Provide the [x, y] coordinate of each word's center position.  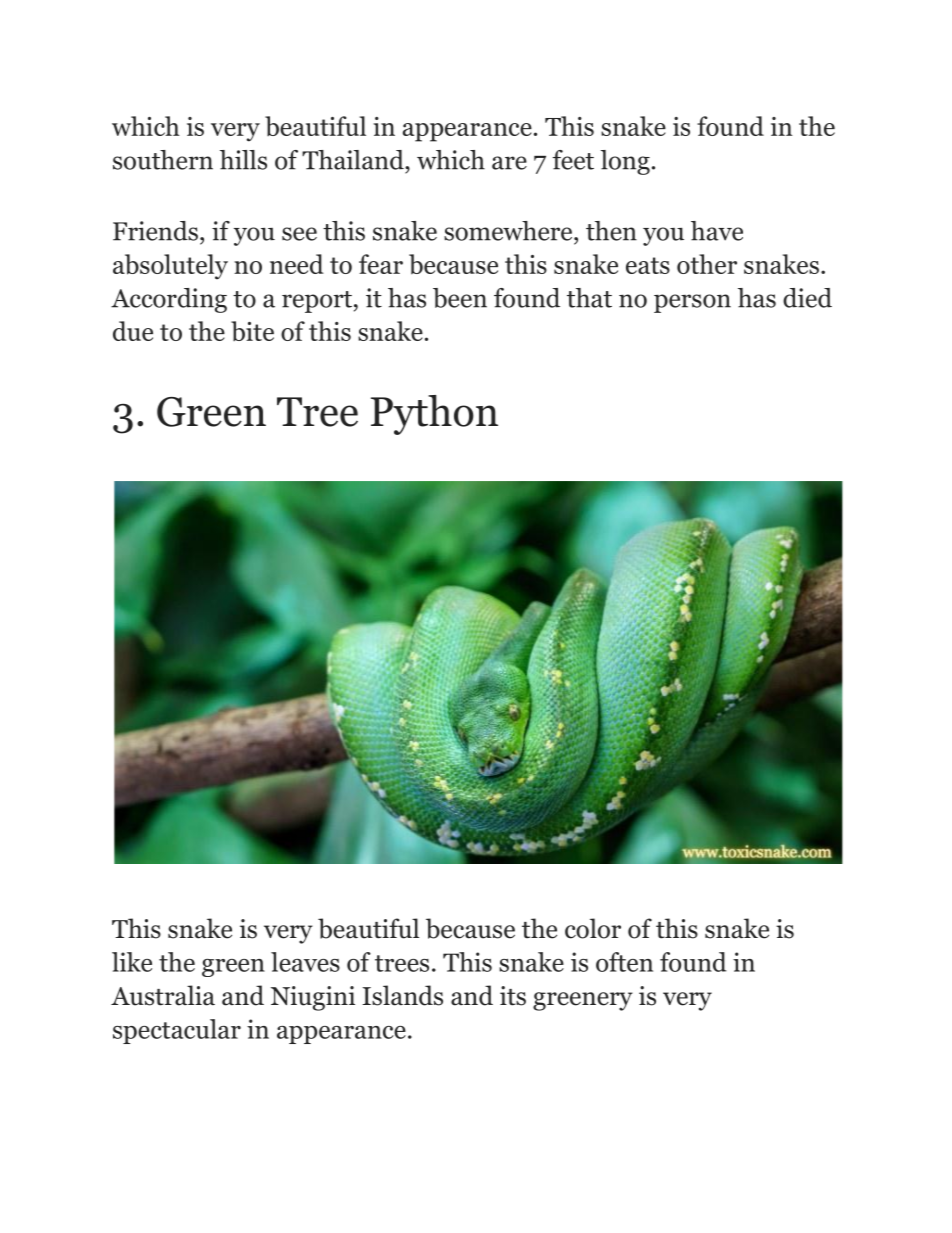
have [717, 231]
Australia [163, 995]
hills [243, 160]
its [513, 996]
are [509, 163]
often [624, 962]
